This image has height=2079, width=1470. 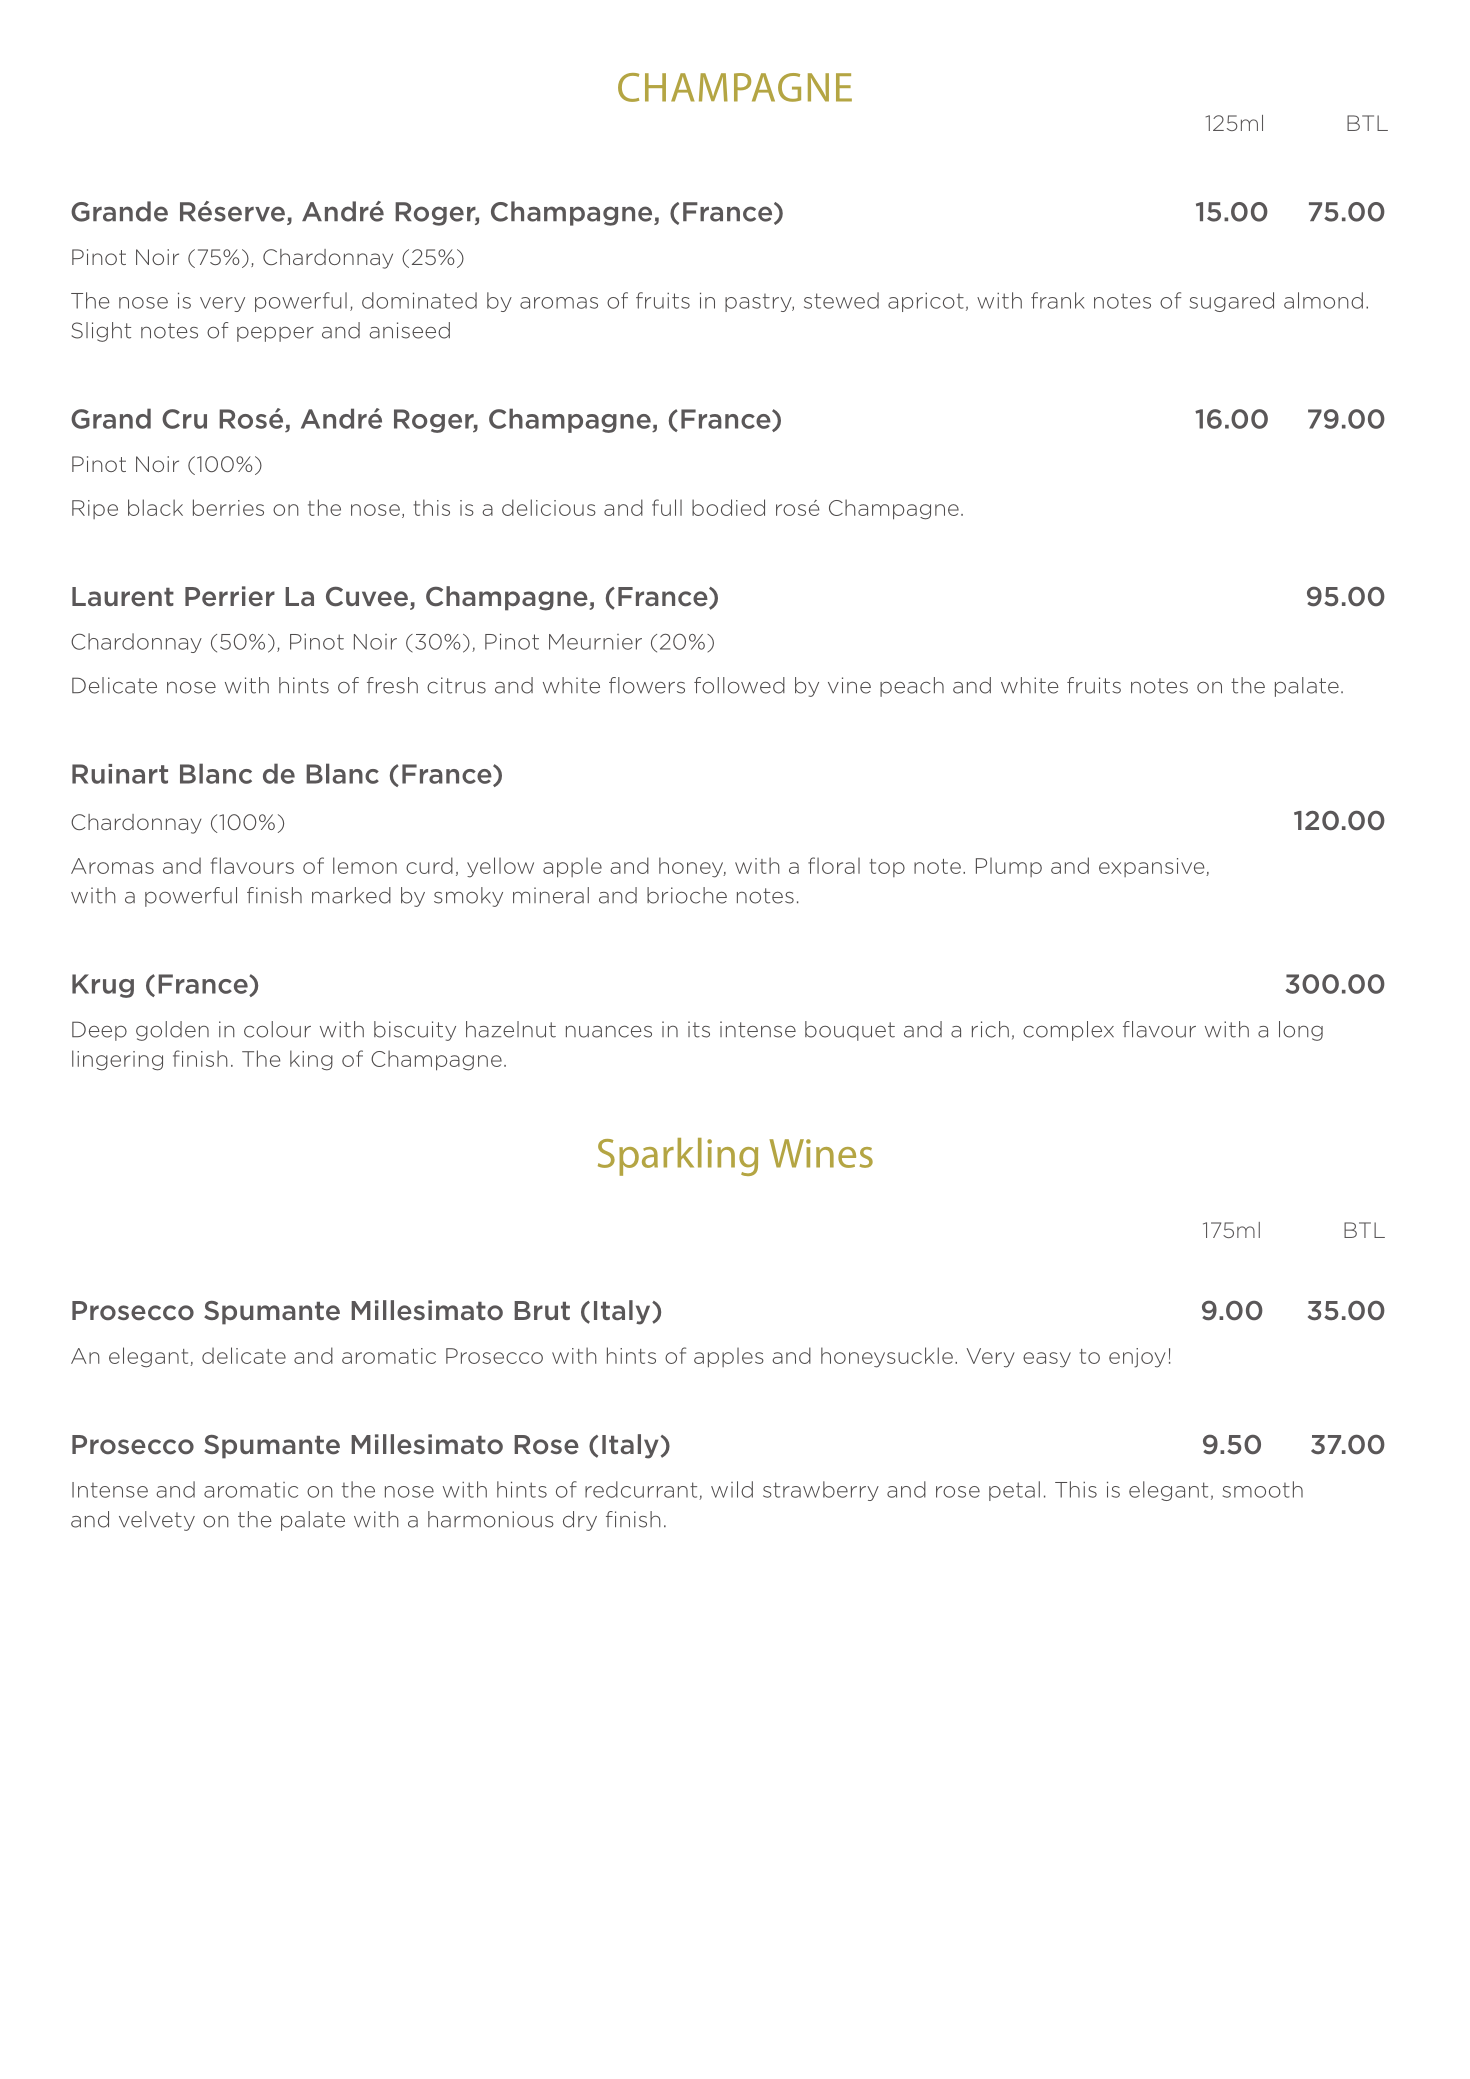 What do you see at coordinates (912, 687) in the image?
I see `peach` at bounding box center [912, 687].
